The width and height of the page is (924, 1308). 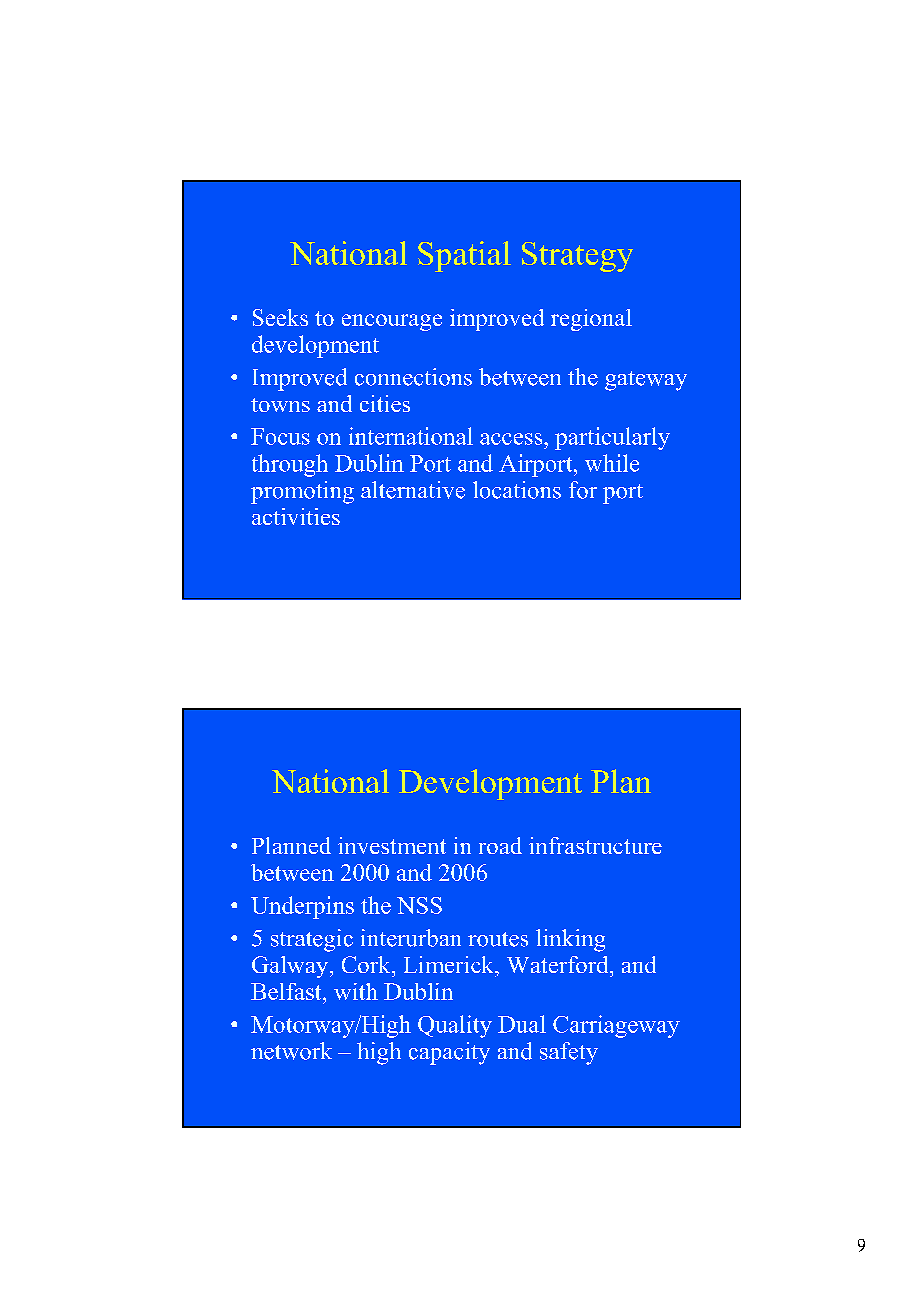 I want to click on Strategy, so click(x=577, y=257).
